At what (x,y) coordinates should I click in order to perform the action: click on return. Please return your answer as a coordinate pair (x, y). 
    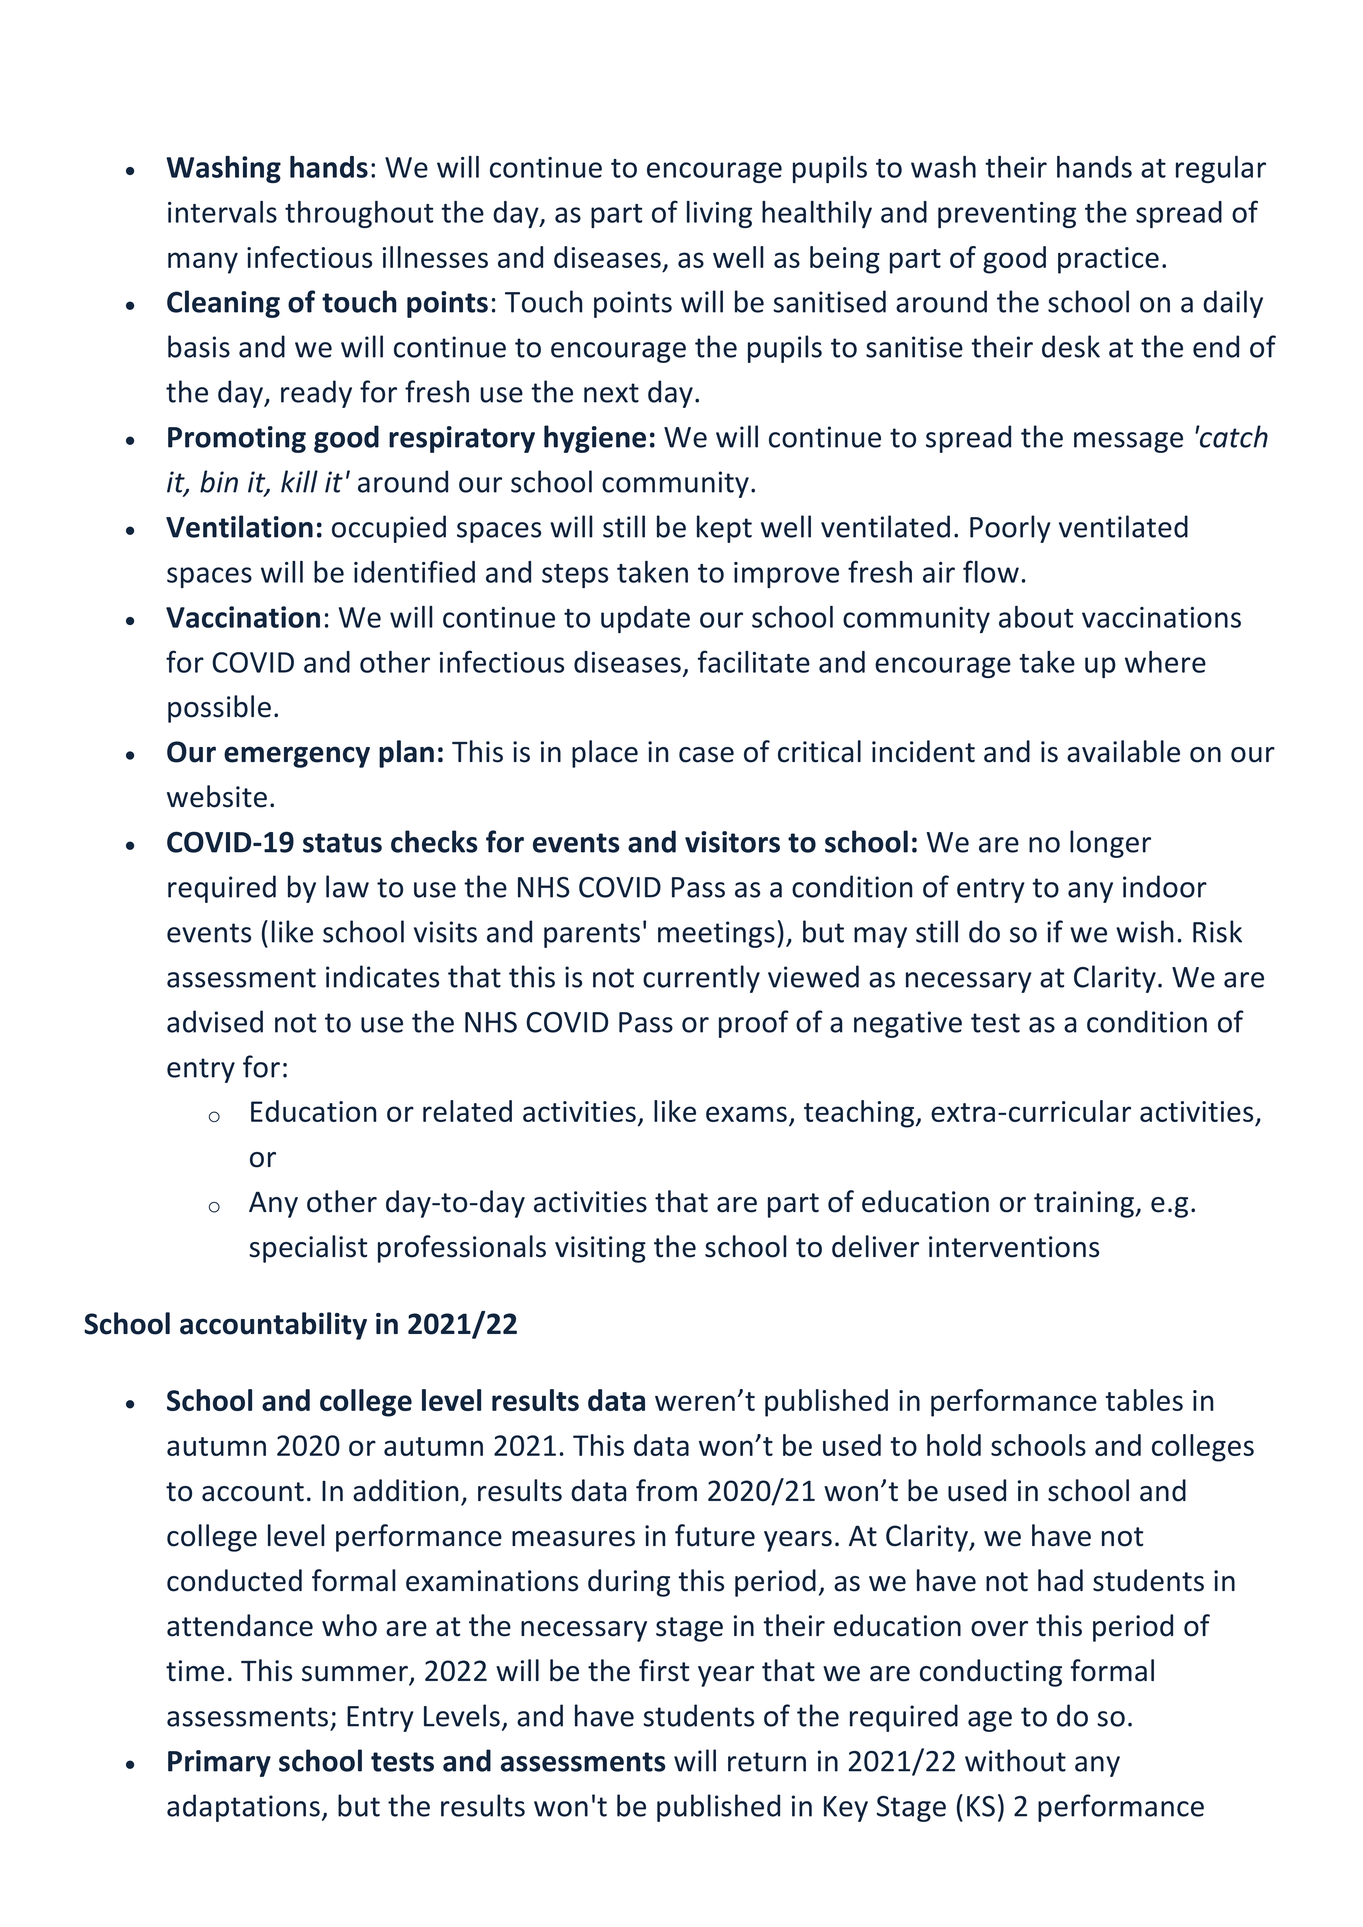
    Looking at the image, I should click on (767, 1762).
